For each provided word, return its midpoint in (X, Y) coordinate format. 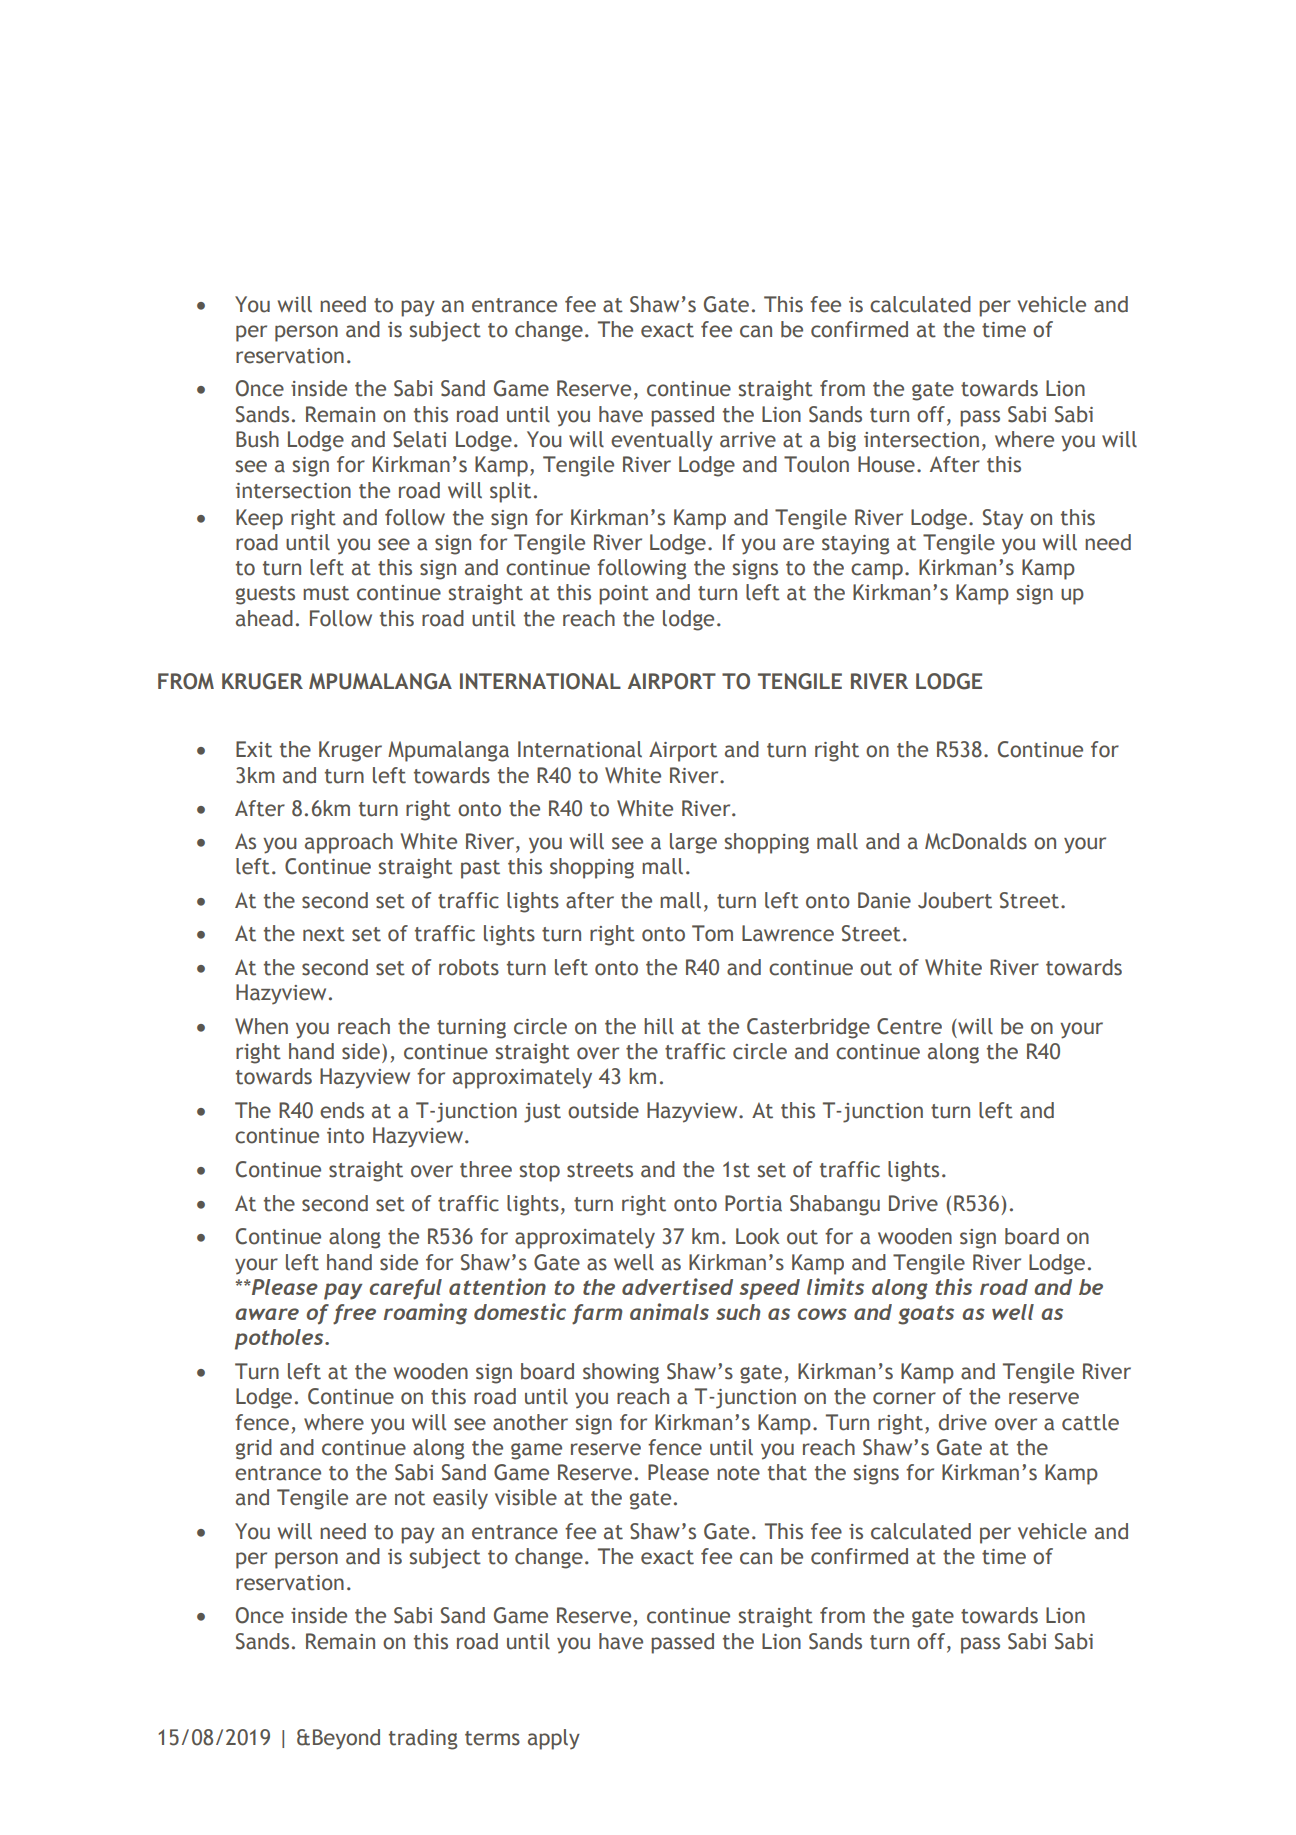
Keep (259, 519)
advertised (677, 1286)
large (693, 843)
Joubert (955, 900)
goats (926, 1315)
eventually (662, 441)
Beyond (346, 1739)
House (886, 464)
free (354, 1314)
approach (349, 843)
